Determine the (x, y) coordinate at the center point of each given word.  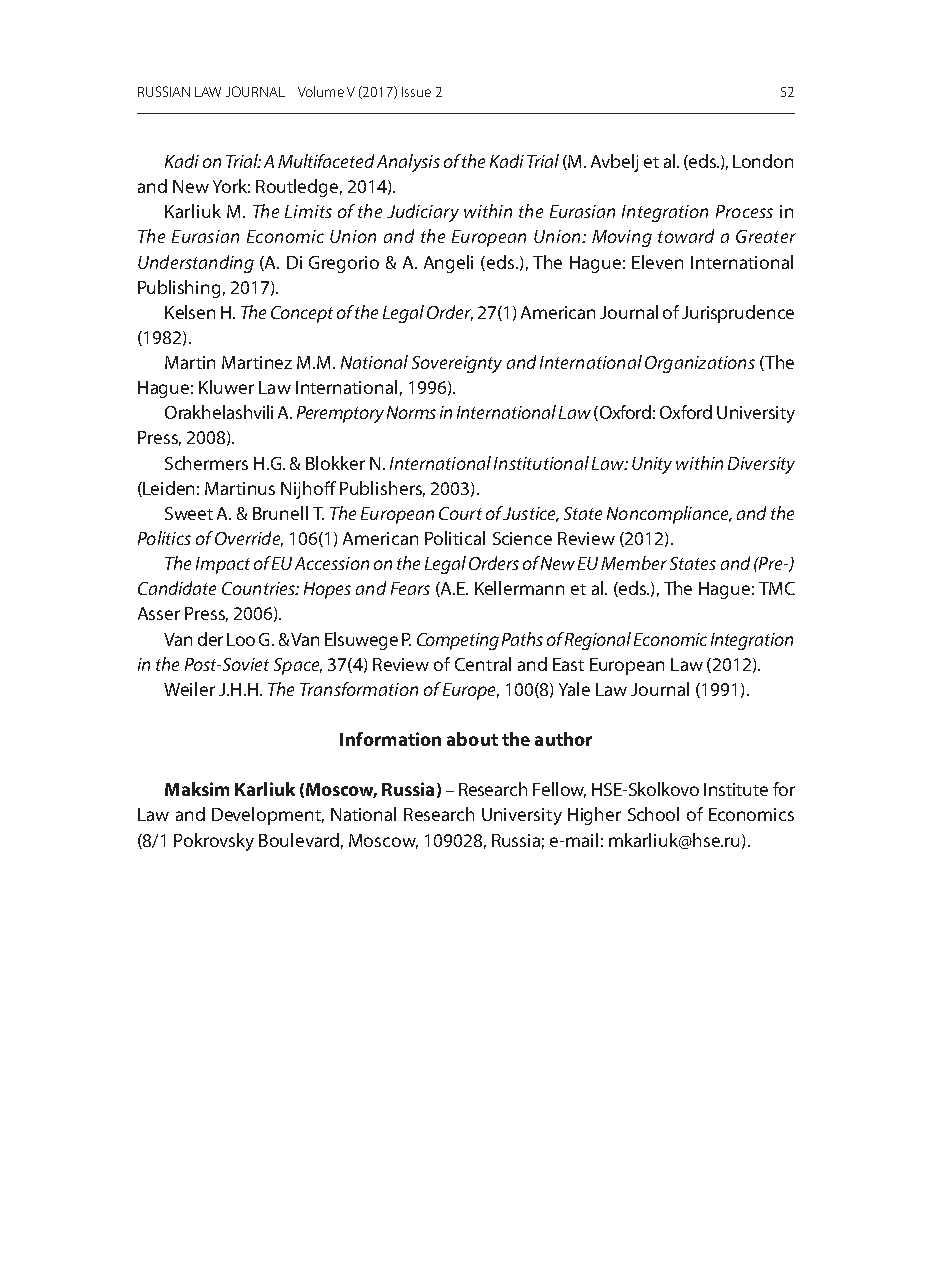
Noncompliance (669, 515)
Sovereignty (457, 364)
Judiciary (423, 213)
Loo (241, 639)
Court (460, 513)
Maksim (197, 789)
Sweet (189, 513)
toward (686, 236)
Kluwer (226, 387)
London (763, 161)
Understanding (196, 264)
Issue (416, 92)
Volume (321, 91)
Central (483, 664)
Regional (598, 641)
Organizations (700, 364)
